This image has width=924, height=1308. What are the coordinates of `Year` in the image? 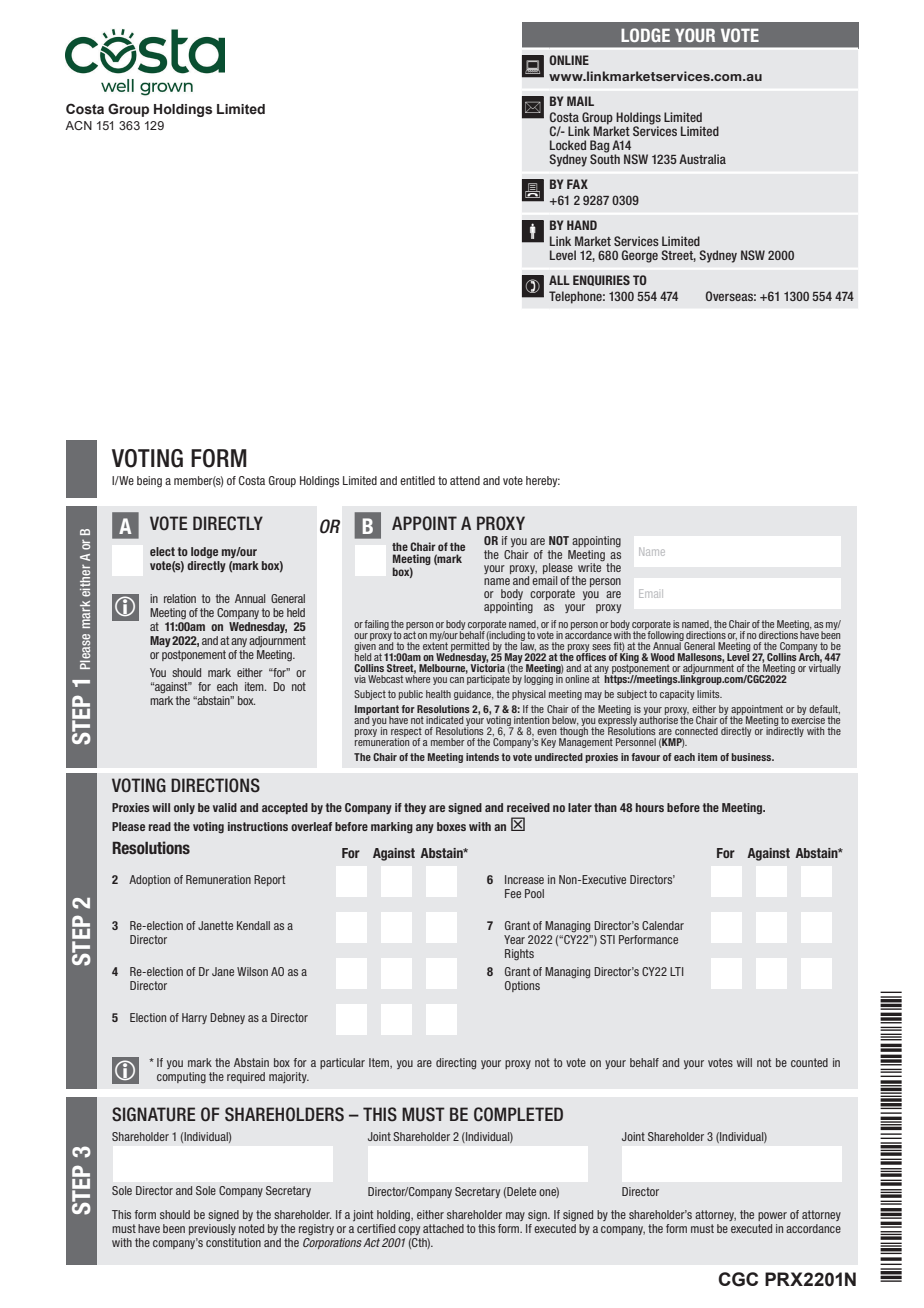 It's located at (514, 939).
